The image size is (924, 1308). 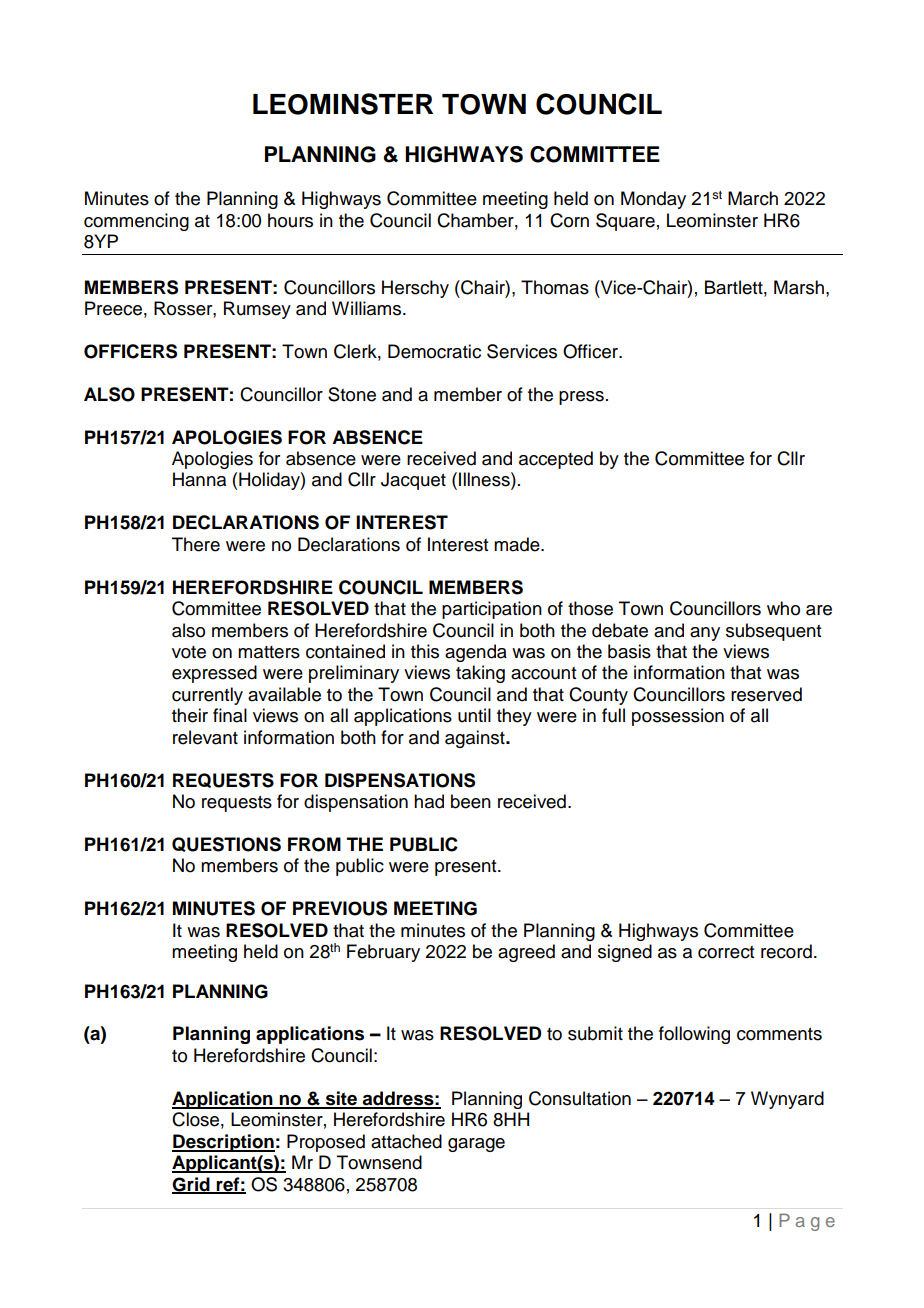 What do you see at coordinates (783, 608) in the screenshot?
I see `who` at bounding box center [783, 608].
